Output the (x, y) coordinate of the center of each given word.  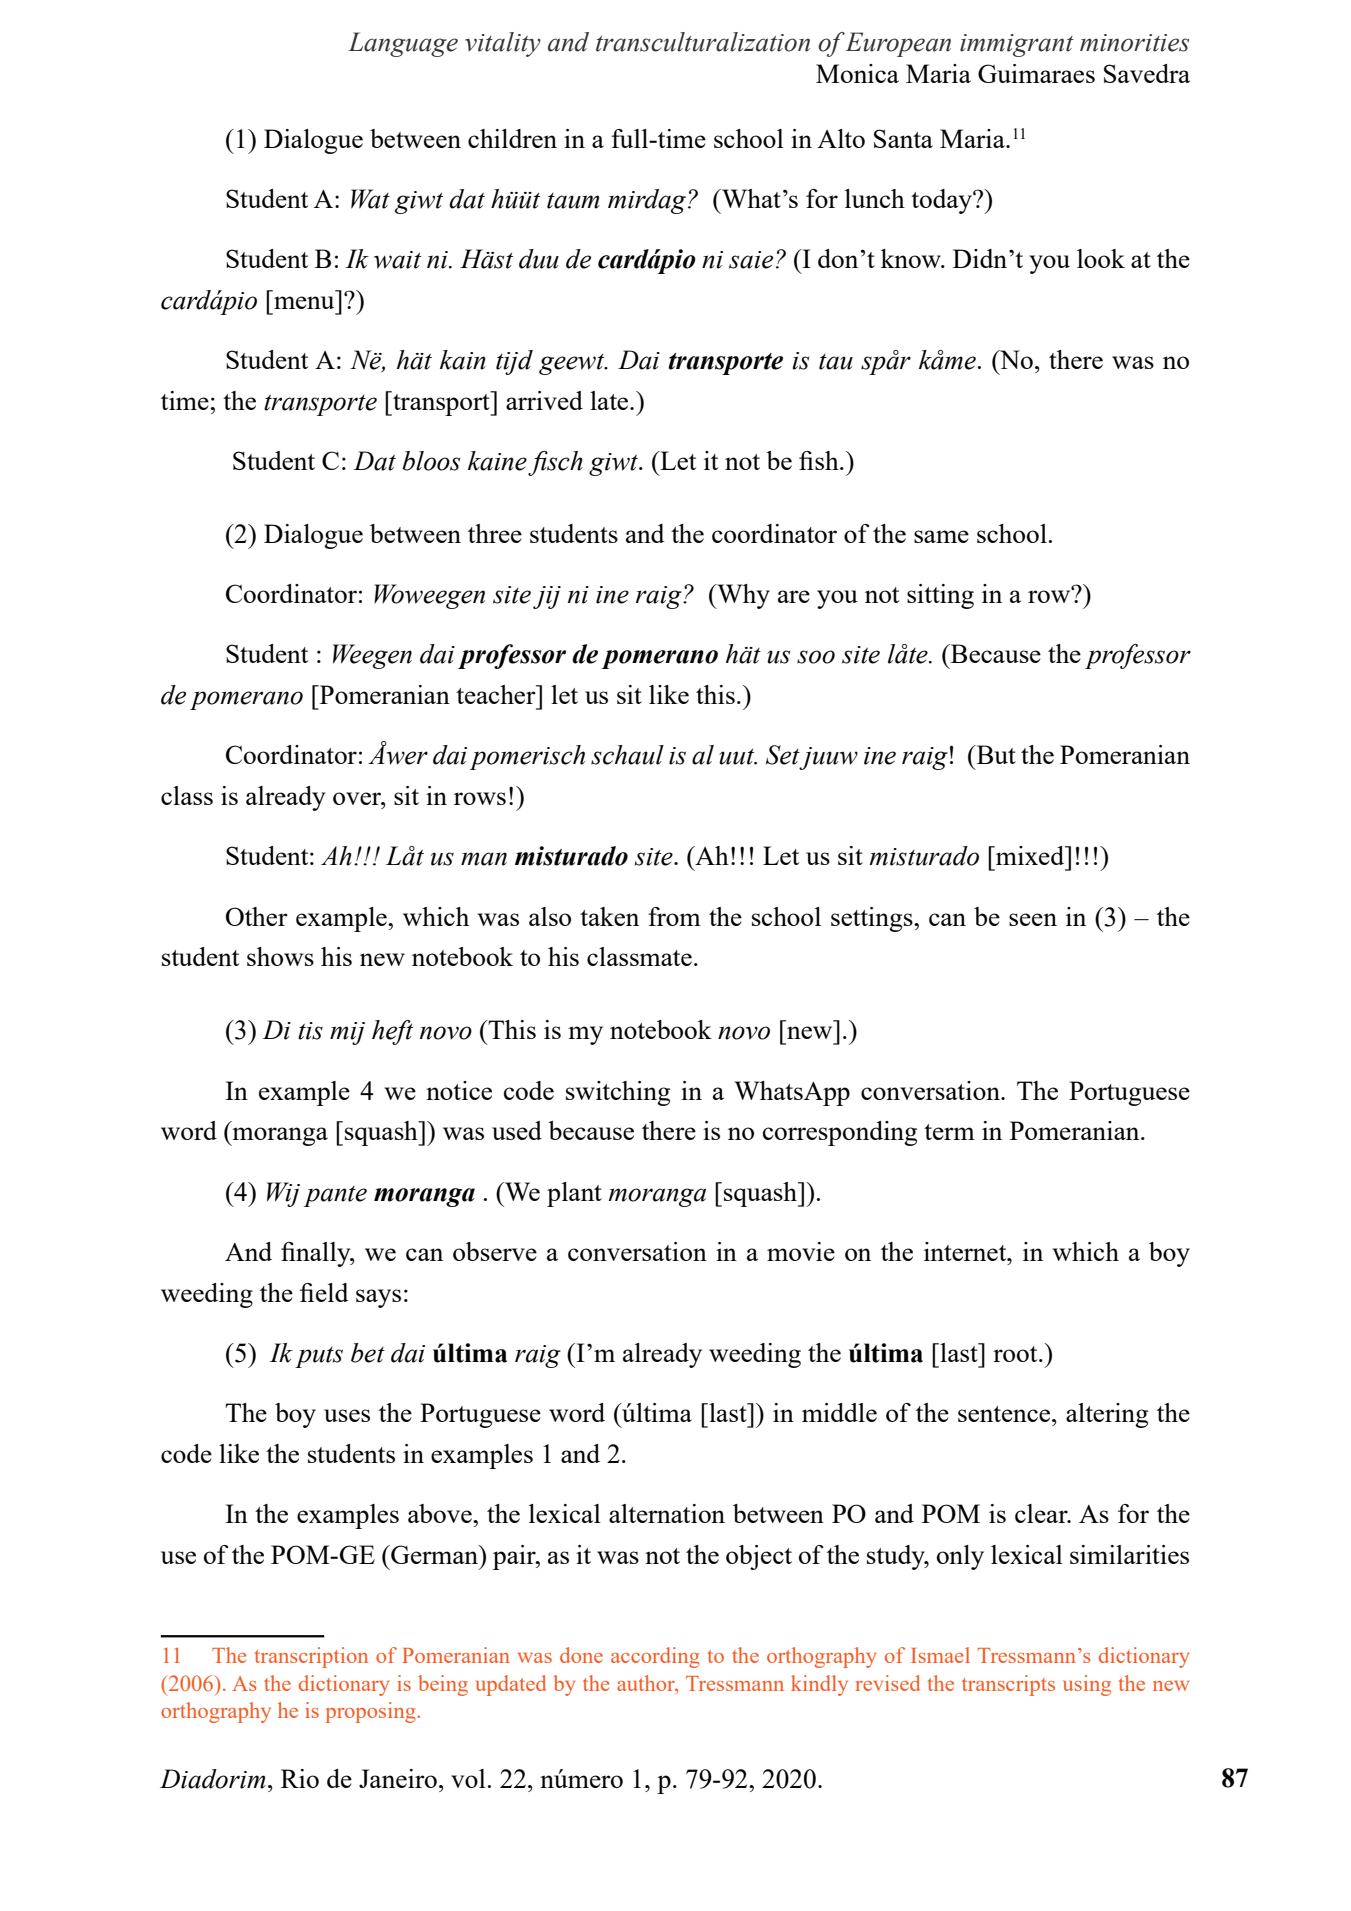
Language (403, 44)
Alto (841, 138)
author (647, 1683)
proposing (371, 1712)
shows (280, 956)
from (674, 916)
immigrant (1017, 45)
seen (1033, 919)
